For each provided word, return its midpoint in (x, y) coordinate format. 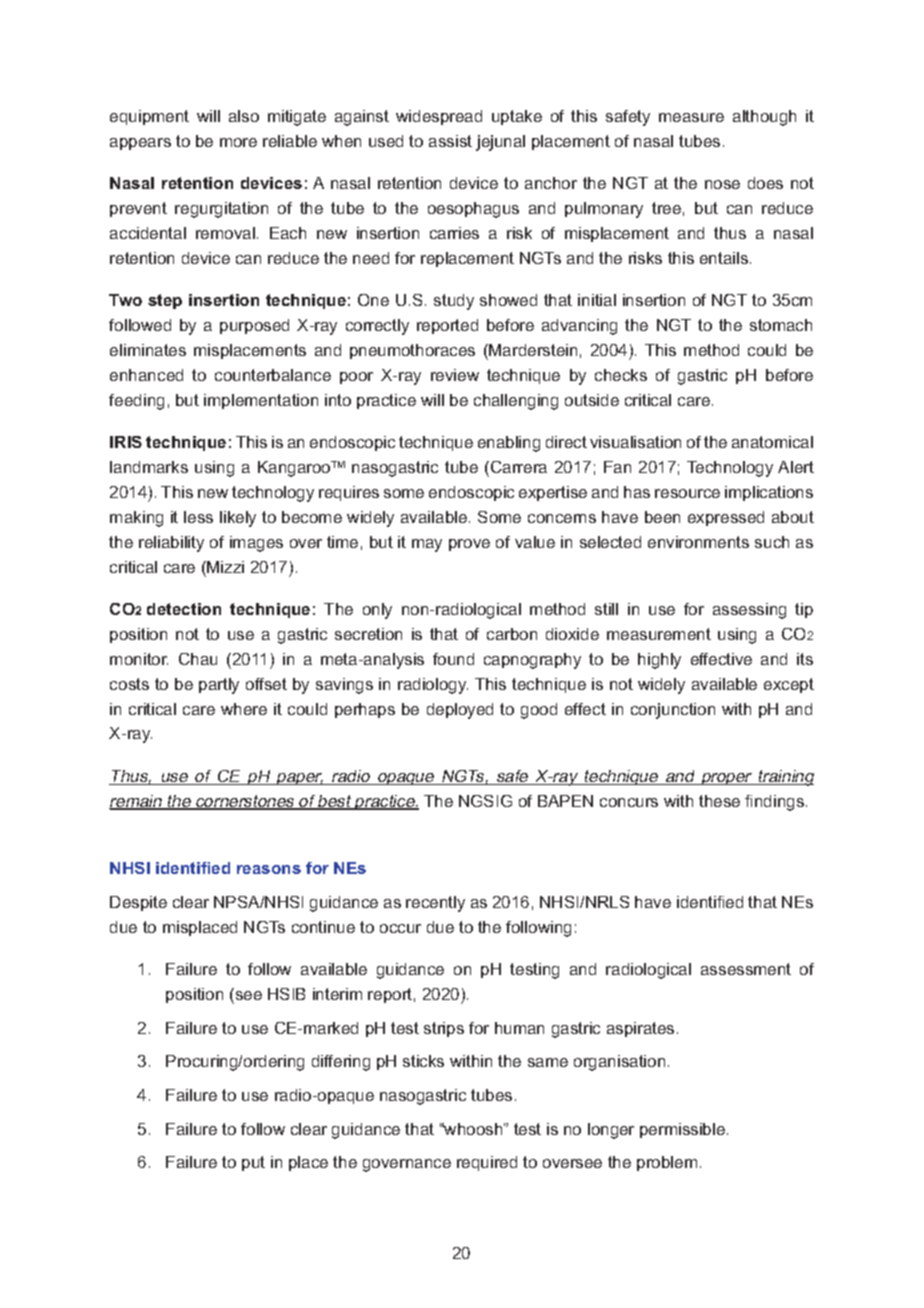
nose (722, 184)
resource (687, 493)
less (198, 517)
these (719, 801)
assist (450, 141)
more (238, 142)
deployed (460, 711)
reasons (269, 869)
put (253, 1163)
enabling (509, 444)
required (487, 1163)
